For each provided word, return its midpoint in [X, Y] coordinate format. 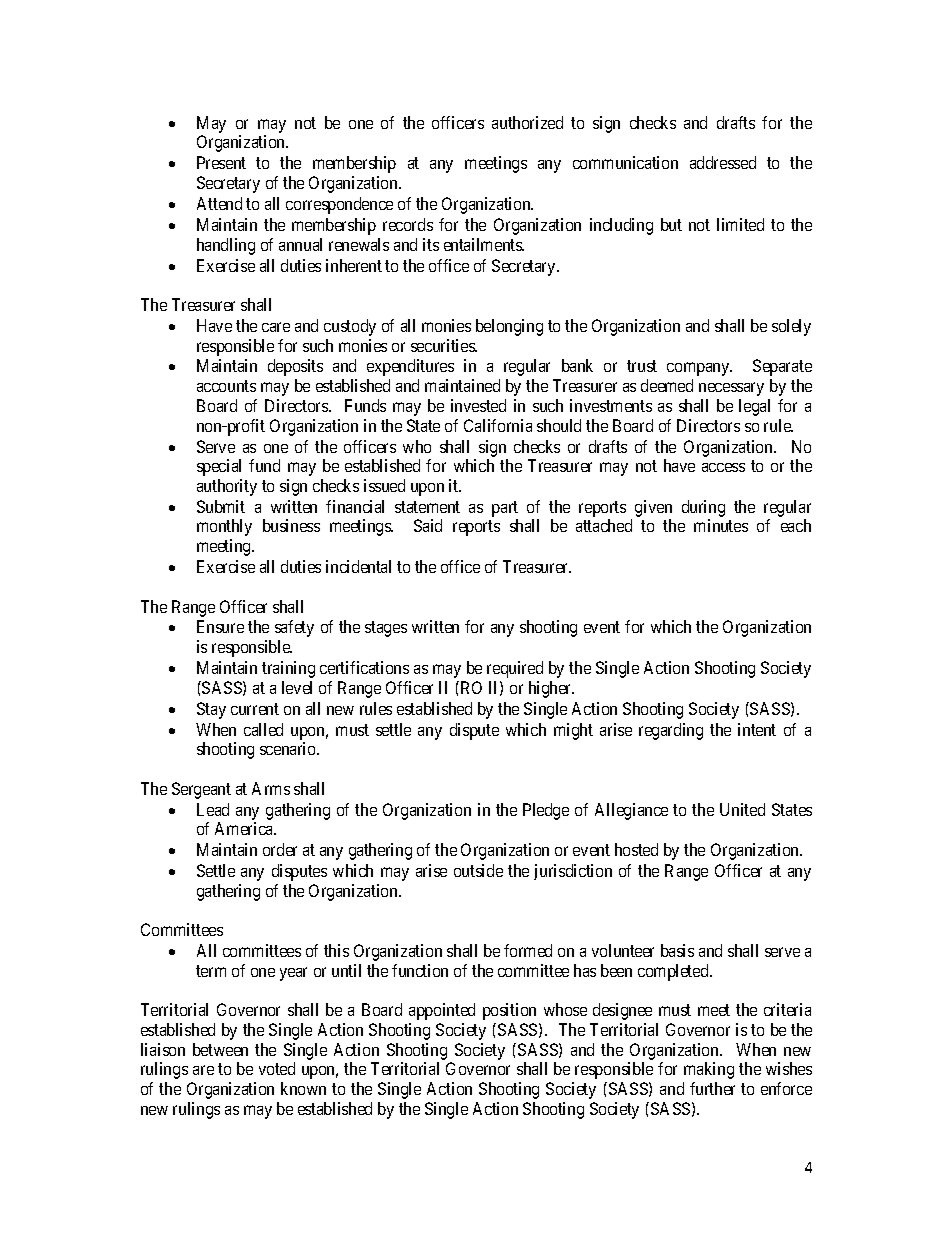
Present [221, 162]
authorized [527, 122]
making [709, 1070]
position [509, 1011]
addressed [723, 162]
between [220, 1049]
